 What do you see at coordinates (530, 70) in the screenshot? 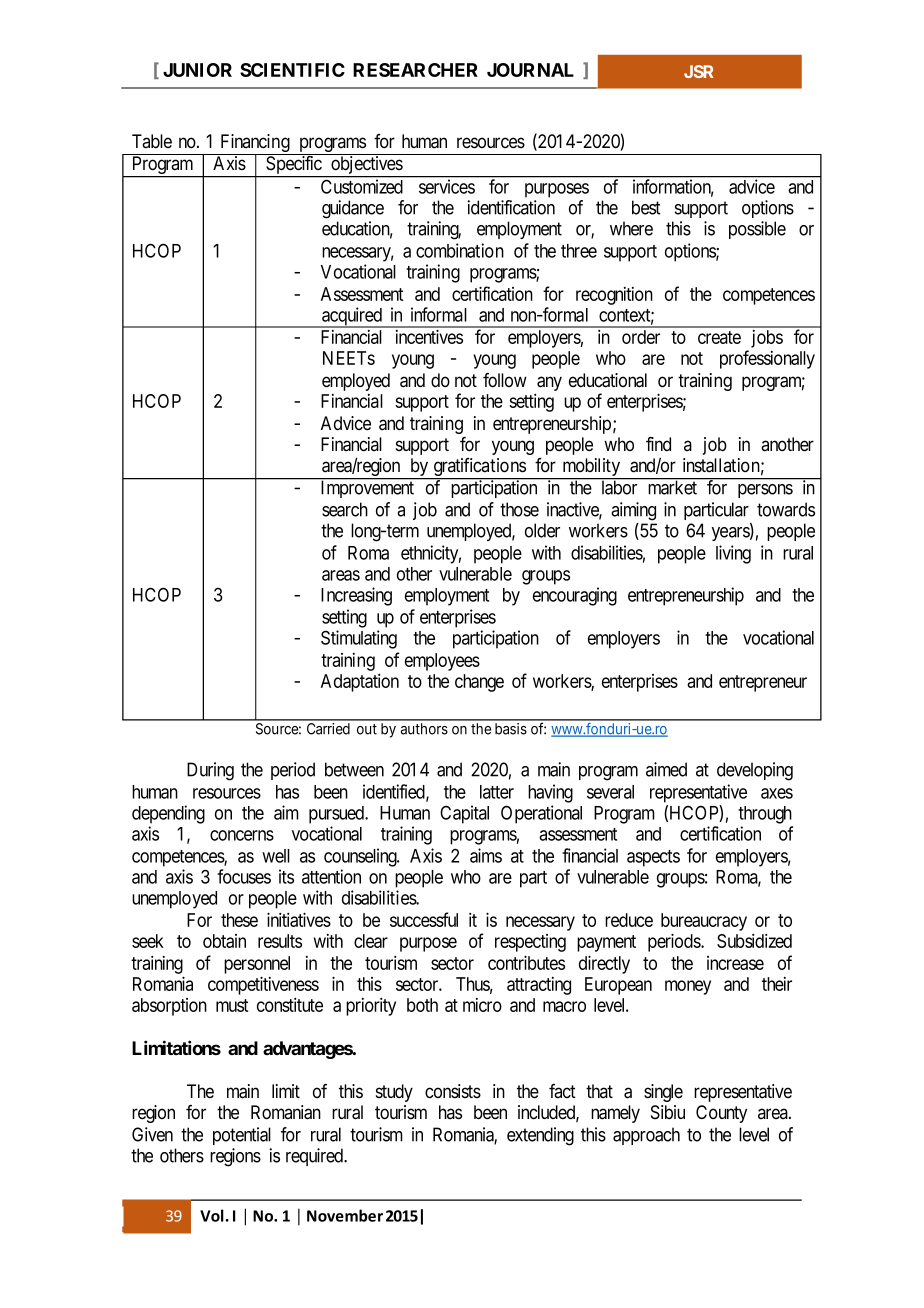
I see `JOURNAL` at bounding box center [530, 70].
